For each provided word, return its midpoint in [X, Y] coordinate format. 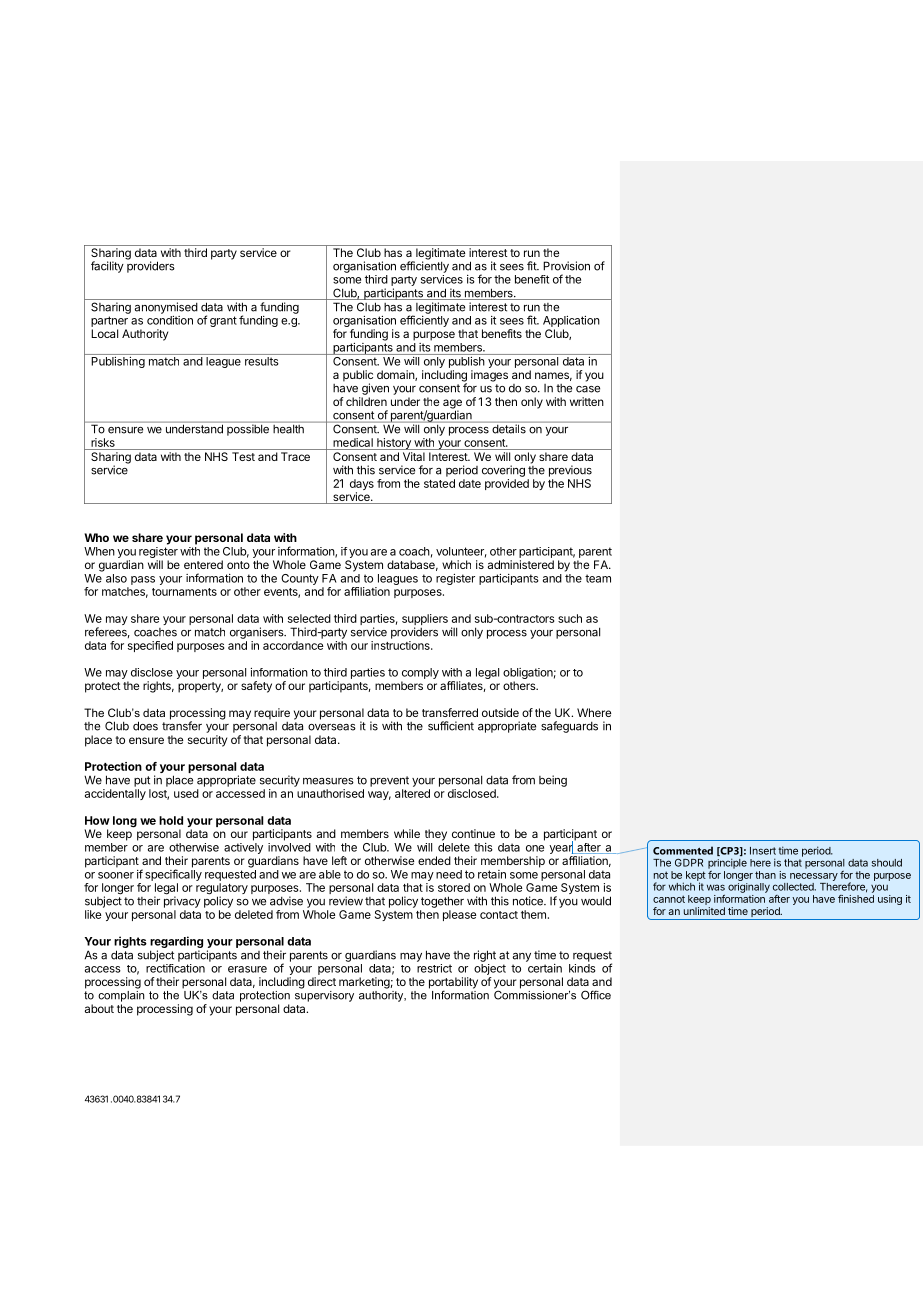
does [145, 726]
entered [203, 564]
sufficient [451, 726]
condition [170, 320]
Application [571, 321]
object [490, 969]
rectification [175, 968]
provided [507, 484]
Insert [763, 851]
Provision [566, 266]
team [598, 578]
